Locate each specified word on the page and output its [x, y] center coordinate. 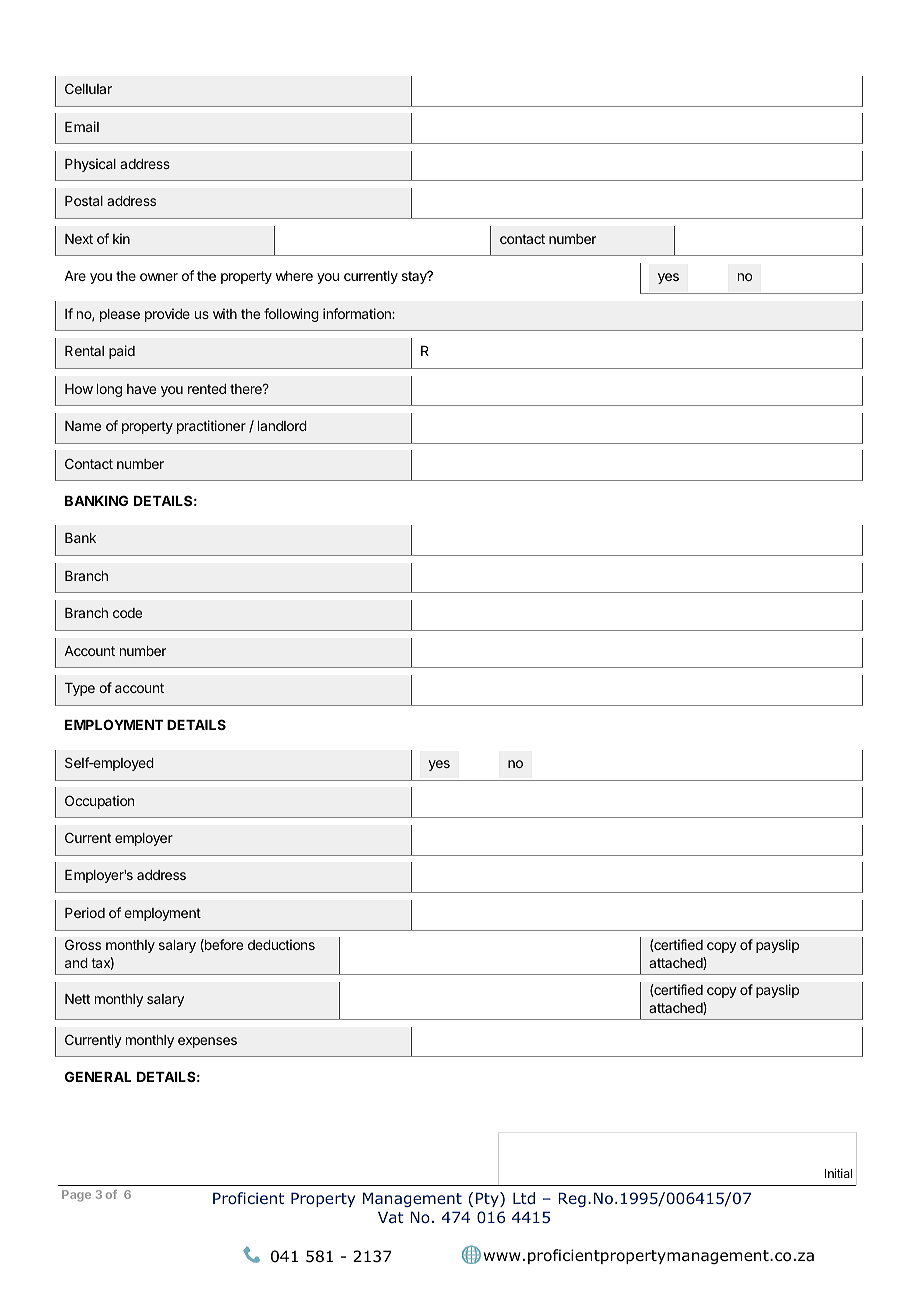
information [358, 313]
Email [82, 126]
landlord [282, 426]
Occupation [99, 802]
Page [76, 1196]
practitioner [211, 427]
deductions [281, 944]
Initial [838, 1173]
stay [415, 277]
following [291, 315]
